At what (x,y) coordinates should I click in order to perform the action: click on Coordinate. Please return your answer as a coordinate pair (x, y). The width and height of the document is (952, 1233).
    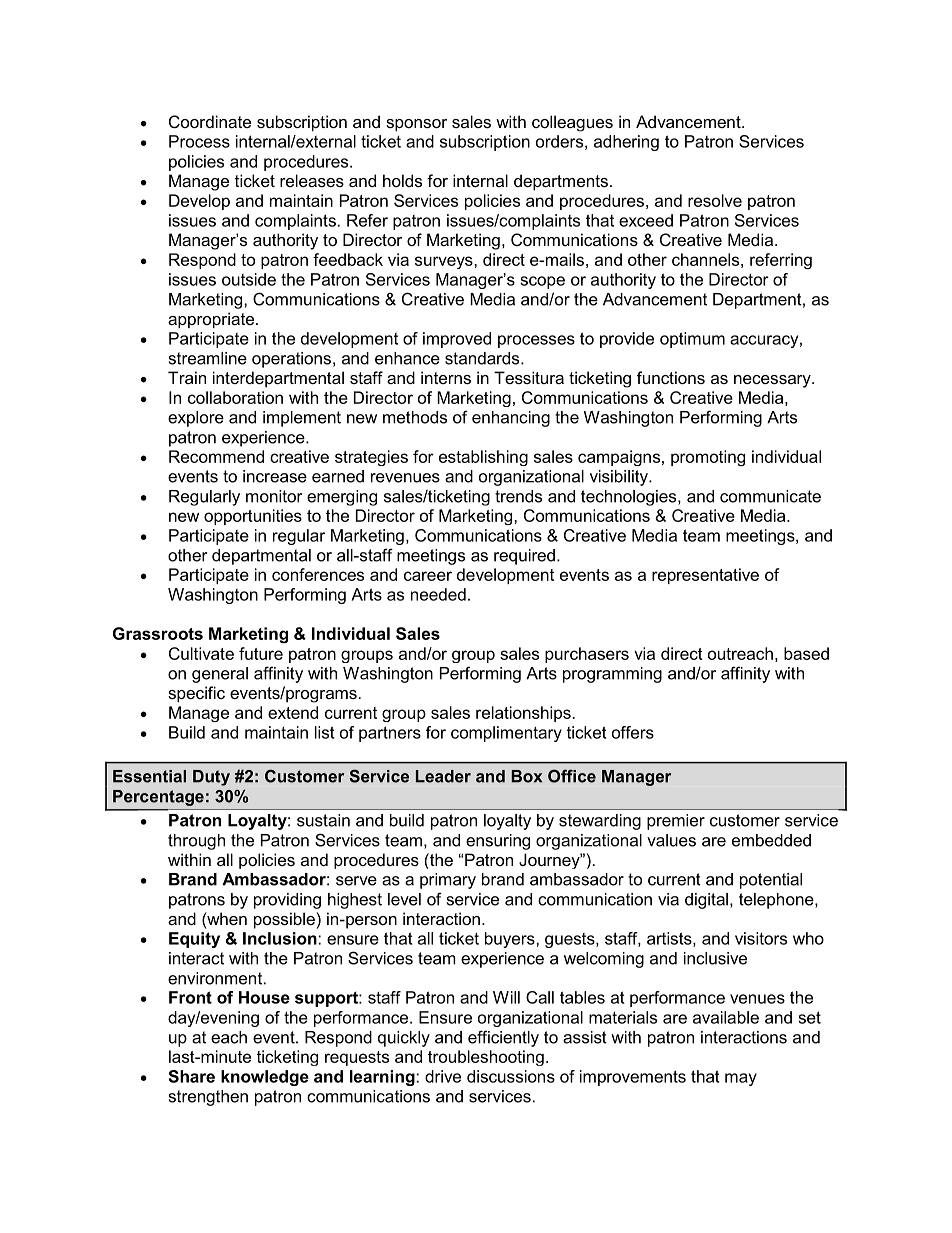
    Looking at the image, I should click on (210, 121).
